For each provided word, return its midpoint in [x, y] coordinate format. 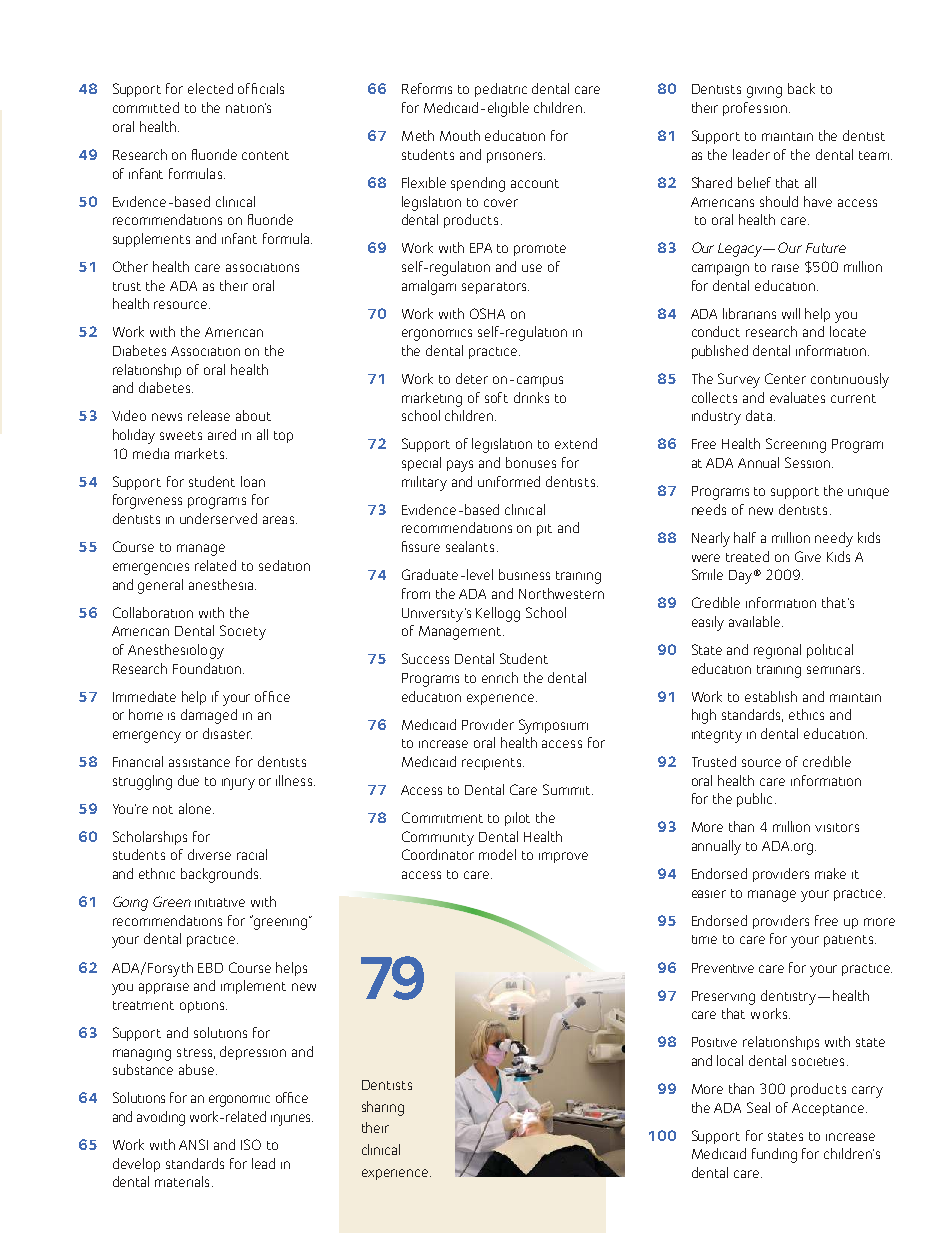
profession [755, 109]
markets [201, 453]
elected [210, 88]
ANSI [193, 1144]
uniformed [509, 481]
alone [195, 808]
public [754, 800]
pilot [517, 819]
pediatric [501, 90]
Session [809, 462]
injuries [292, 1120]
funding [774, 1155]
